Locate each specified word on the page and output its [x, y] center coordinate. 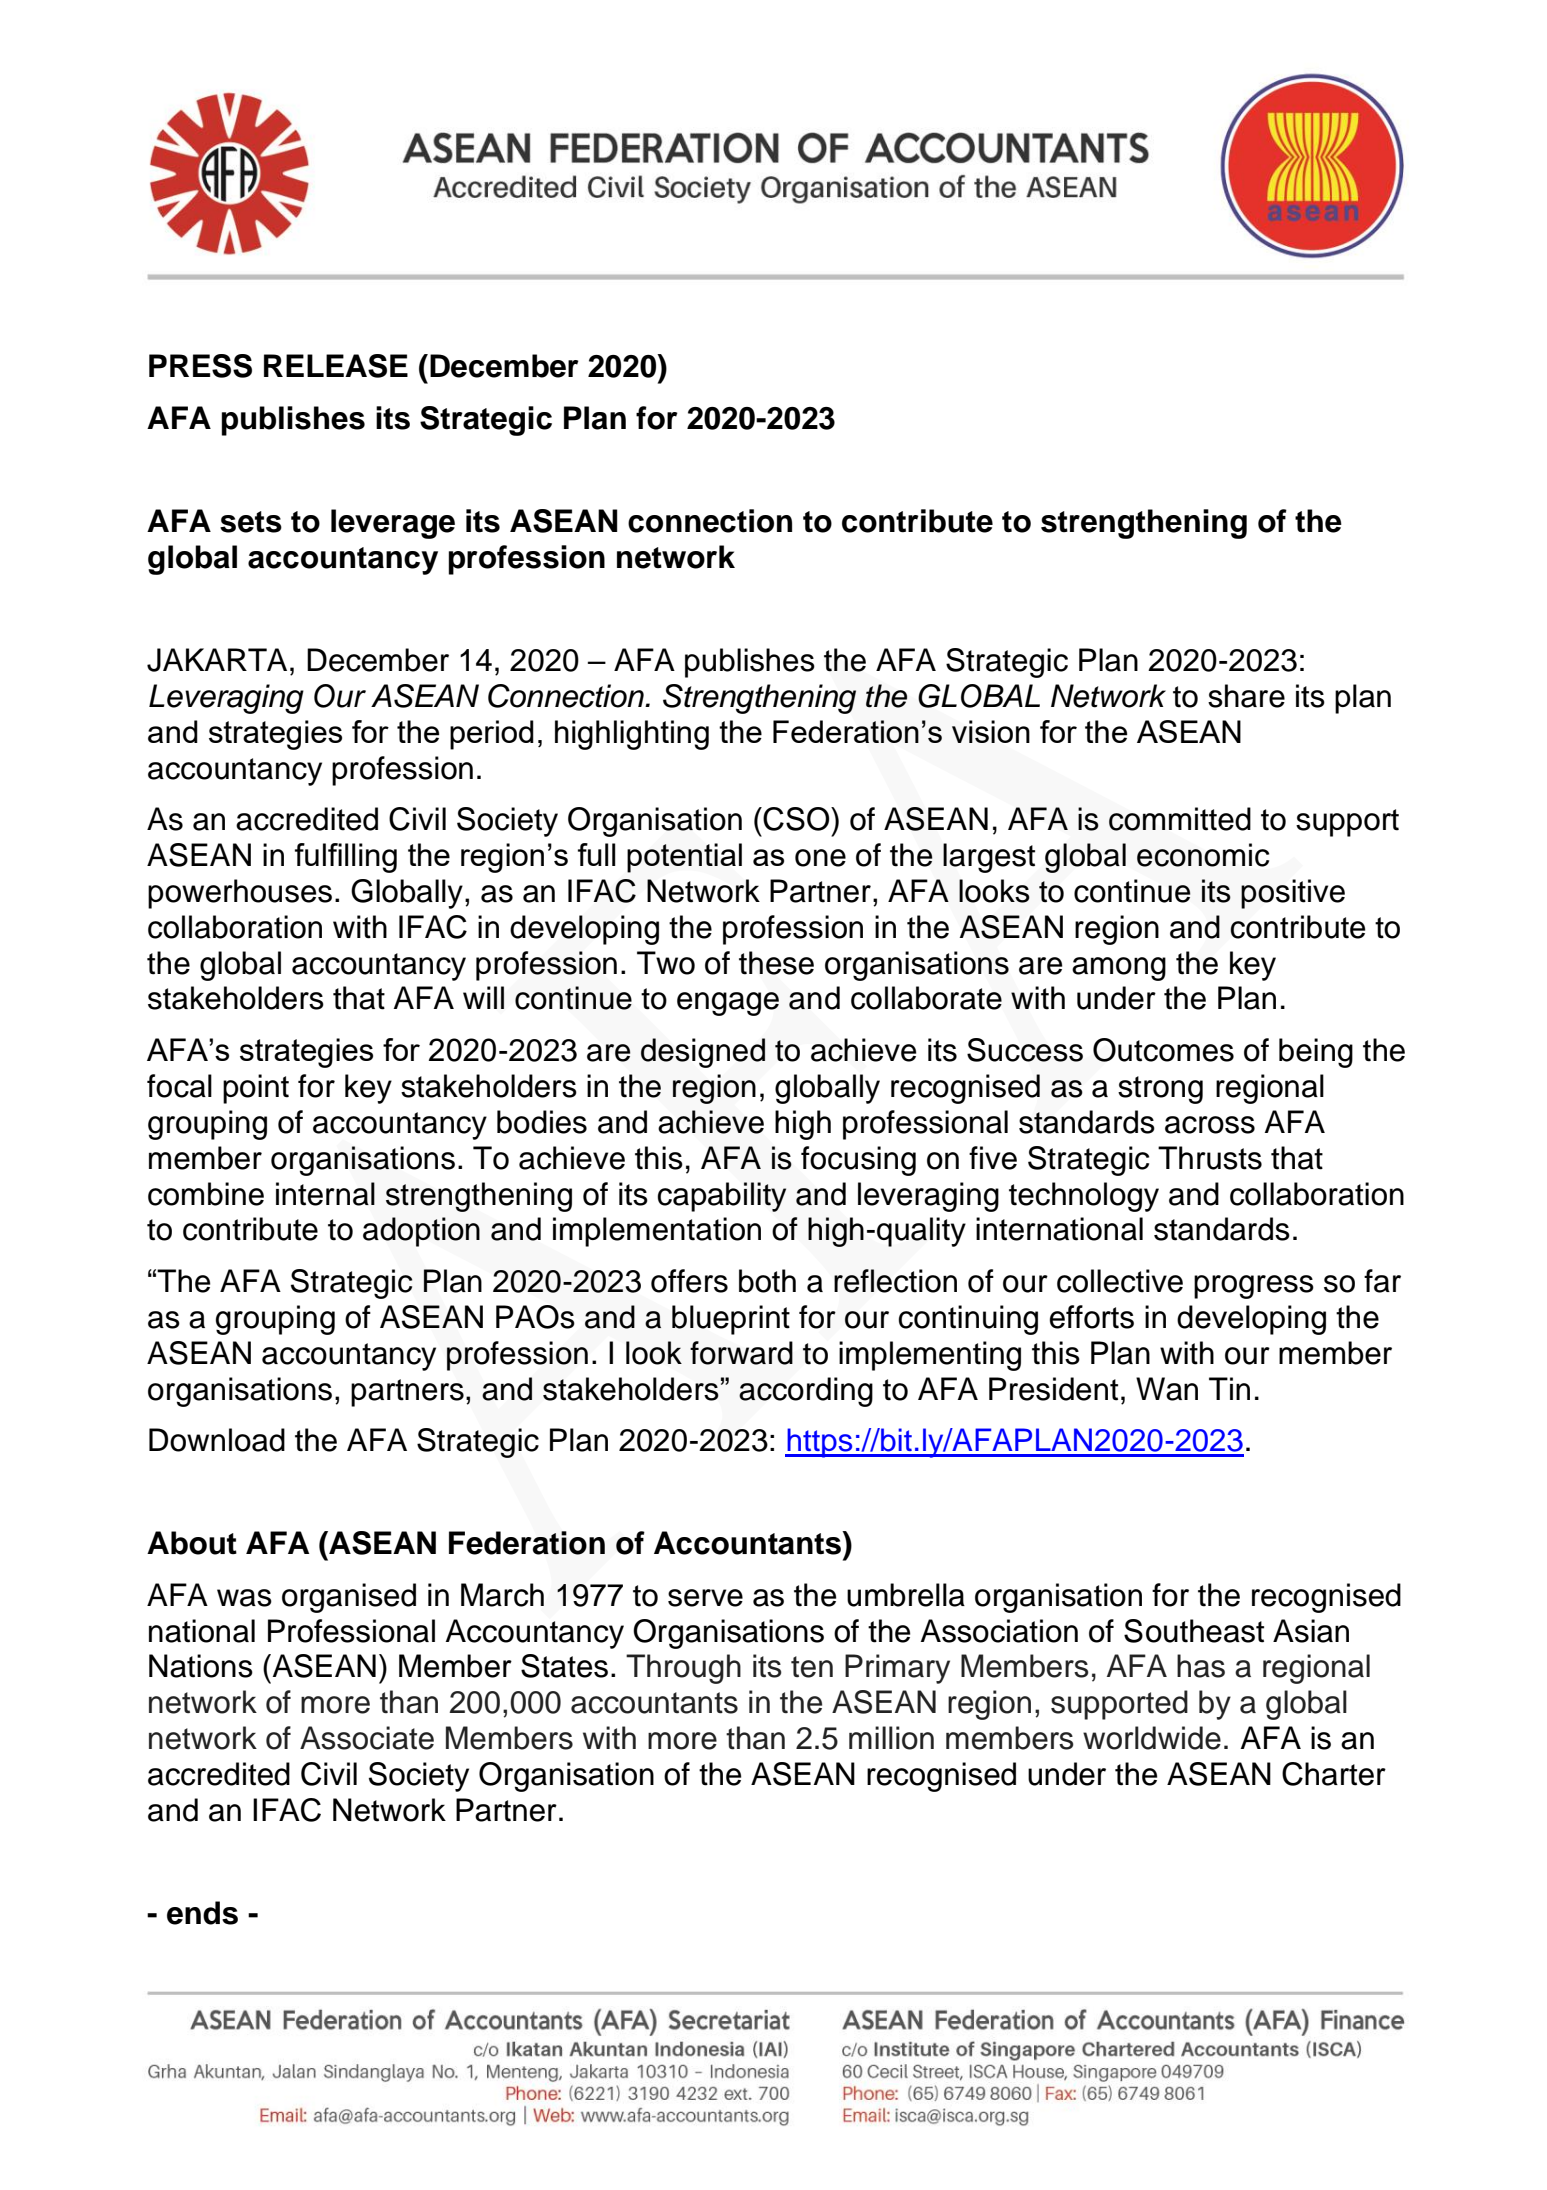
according [806, 1392]
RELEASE [336, 366]
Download [217, 1440]
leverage [393, 524]
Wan [1167, 1389]
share [1246, 696]
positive [1293, 894]
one [820, 858]
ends [202, 1913]
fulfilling [346, 858]
